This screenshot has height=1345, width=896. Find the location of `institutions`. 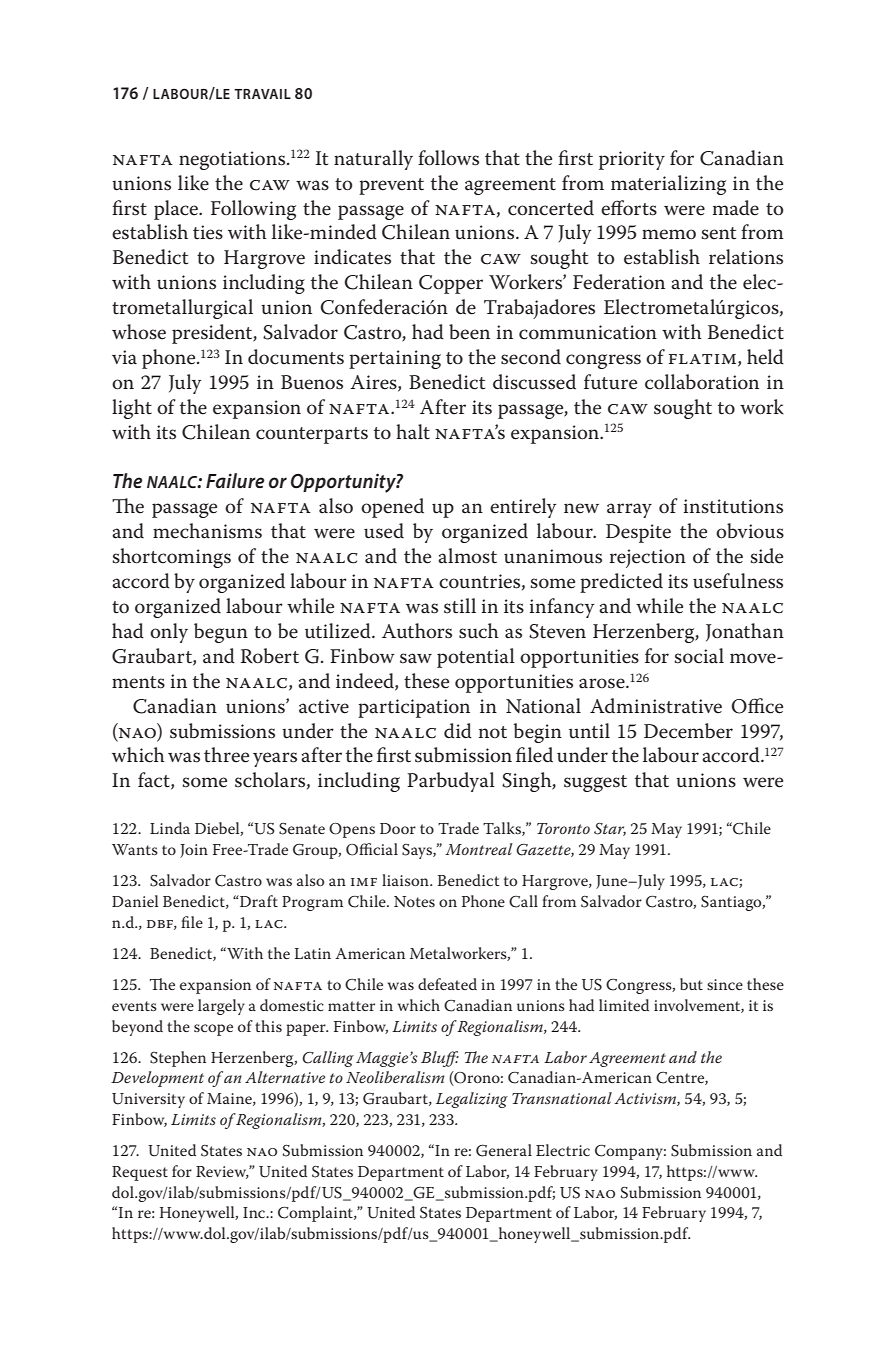

institutions is located at coordinates (733, 506).
